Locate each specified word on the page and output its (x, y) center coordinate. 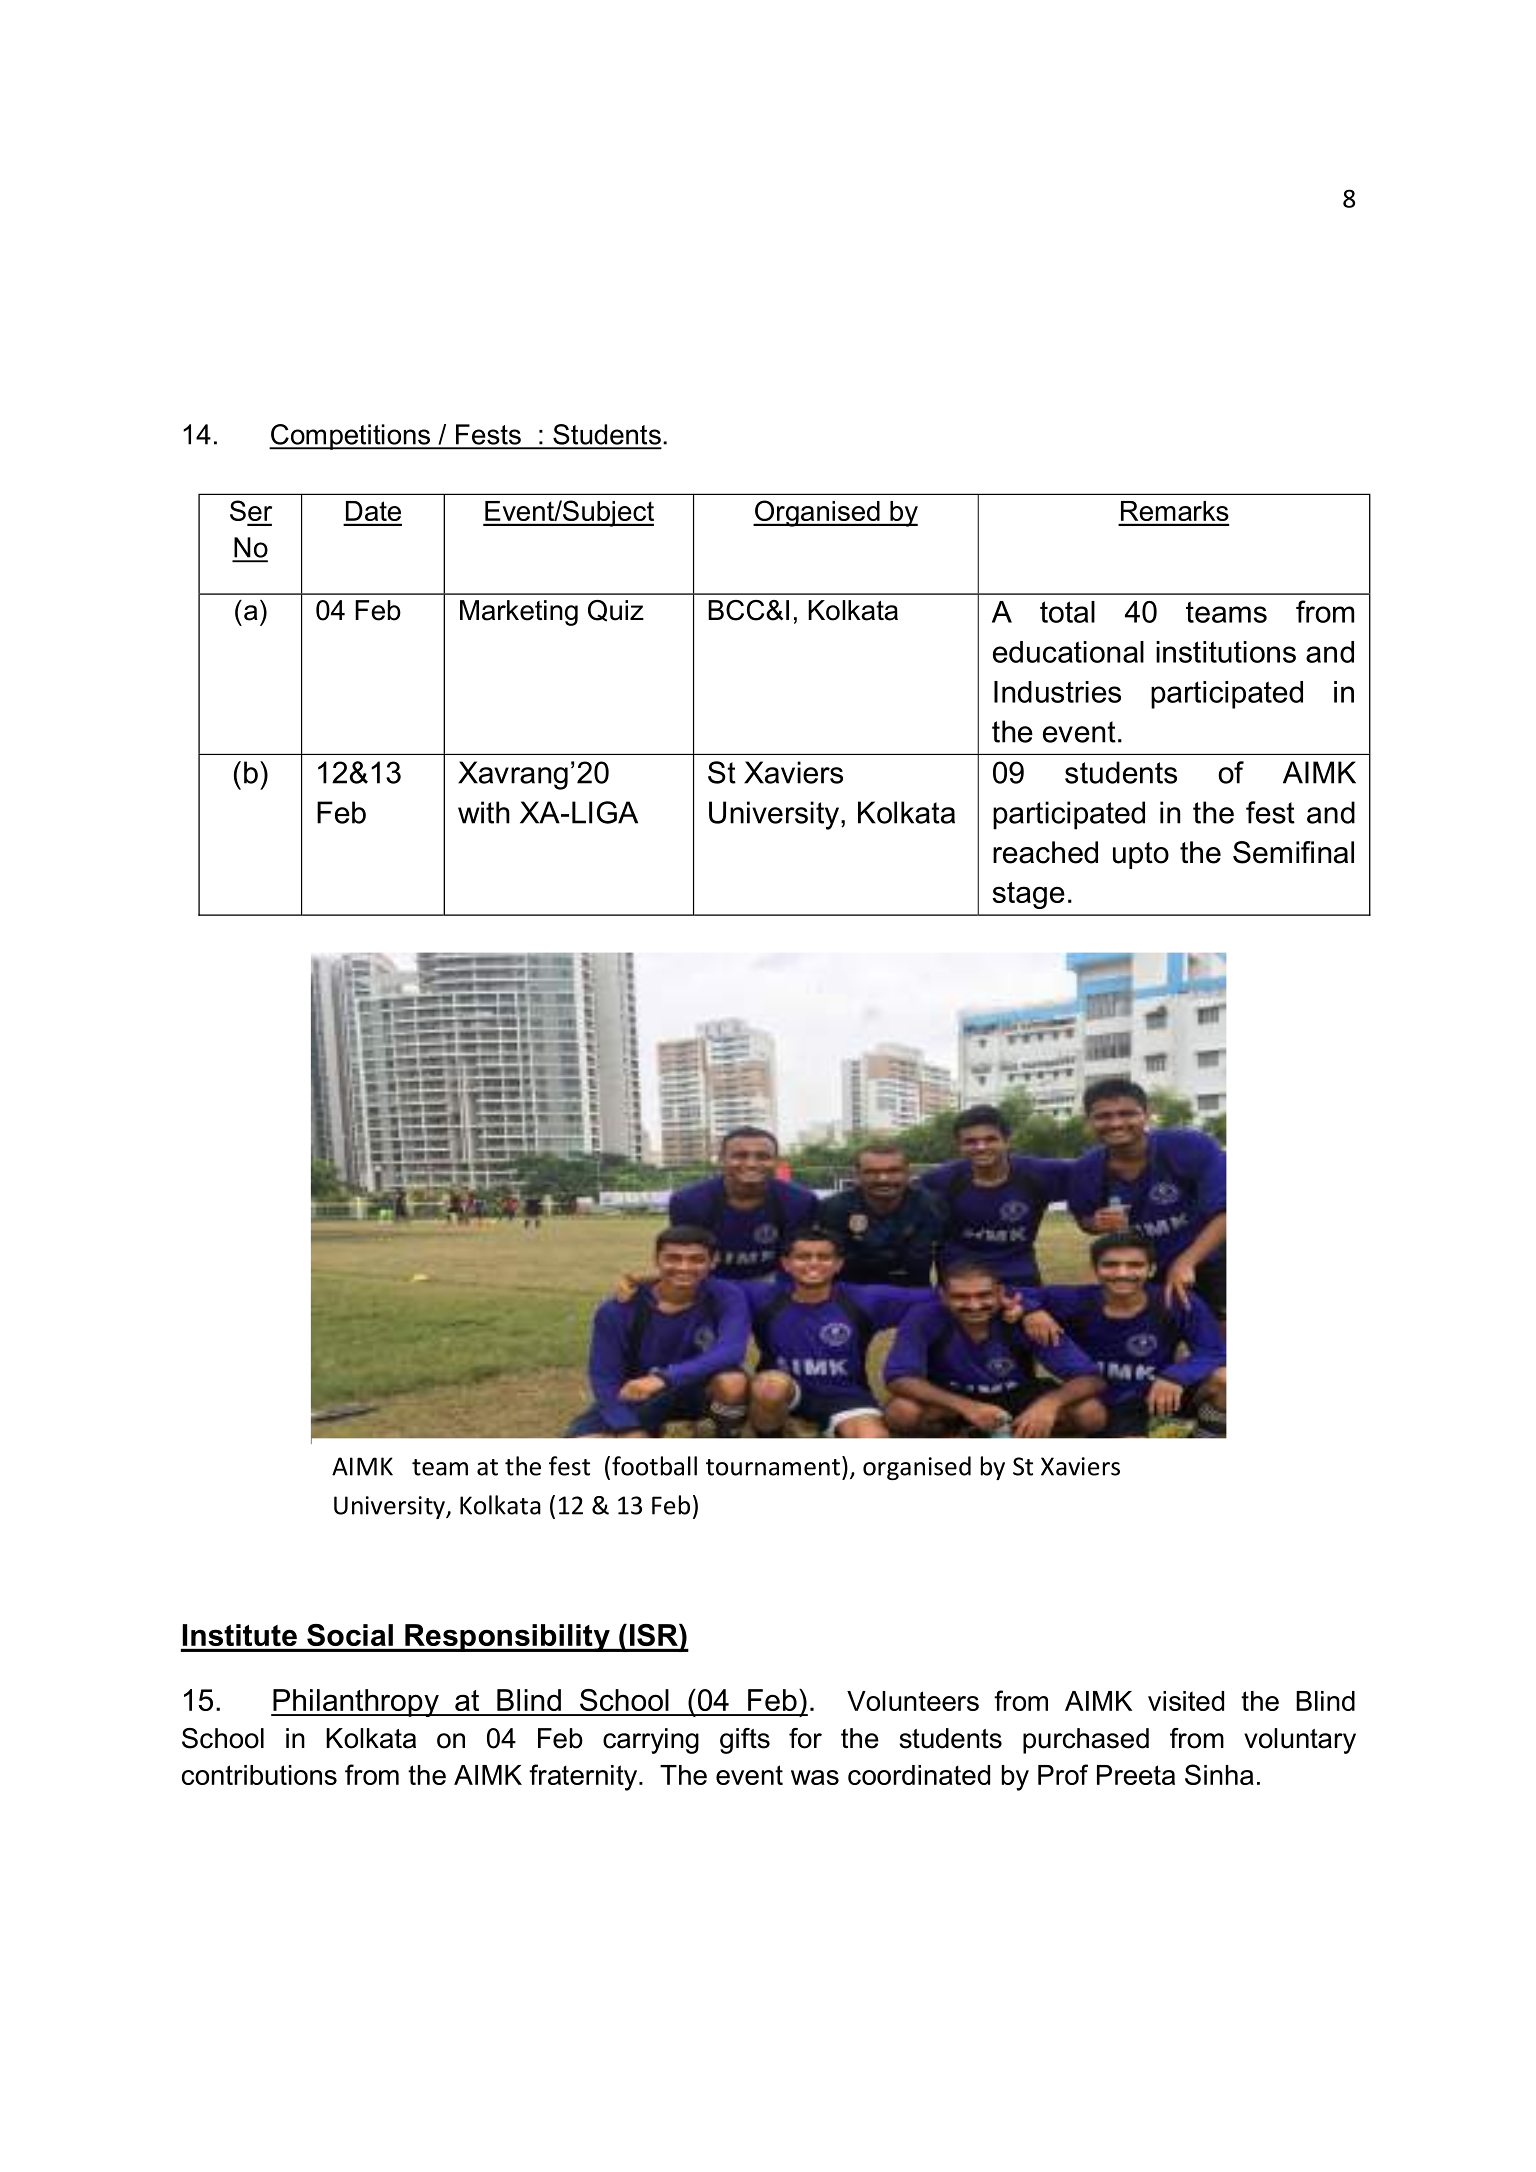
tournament (773, 1467)
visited (1186, 1701)
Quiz (616, 611)
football (654, 1466)
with (484, 812)
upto (1141, 855)
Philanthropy (356, 1703)
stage (1028, 895)
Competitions (351, 437)
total (1067, 612)
